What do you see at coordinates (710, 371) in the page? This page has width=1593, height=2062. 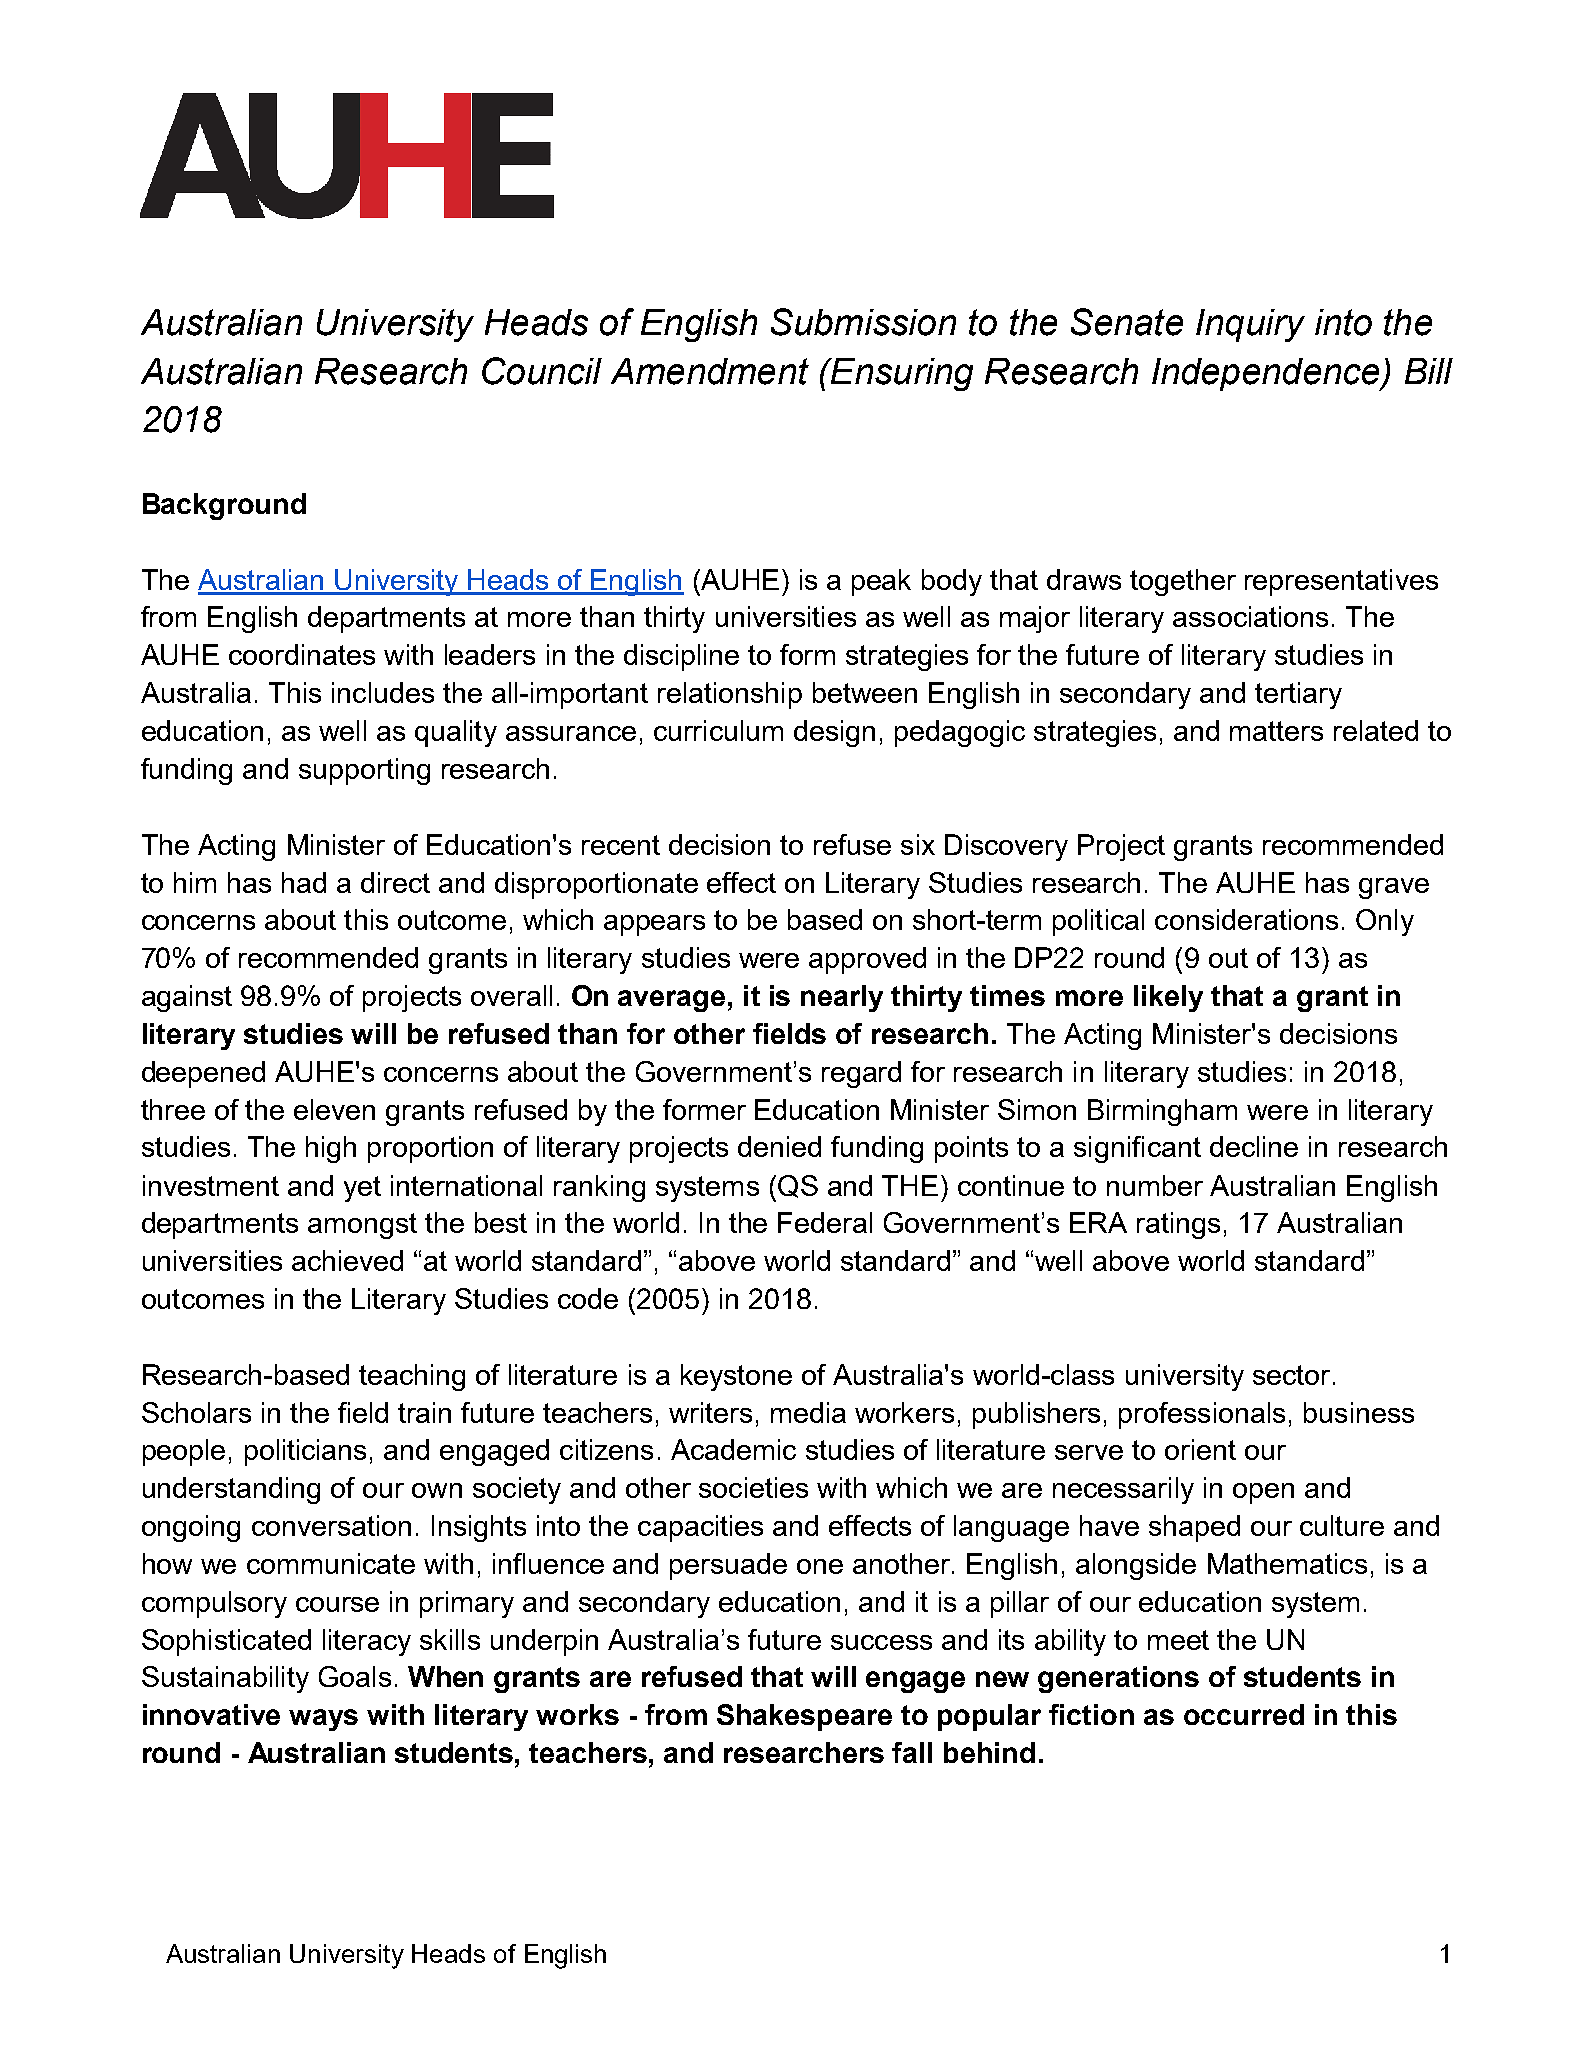 I see `Amendment` at bounding box center [710, 371].
